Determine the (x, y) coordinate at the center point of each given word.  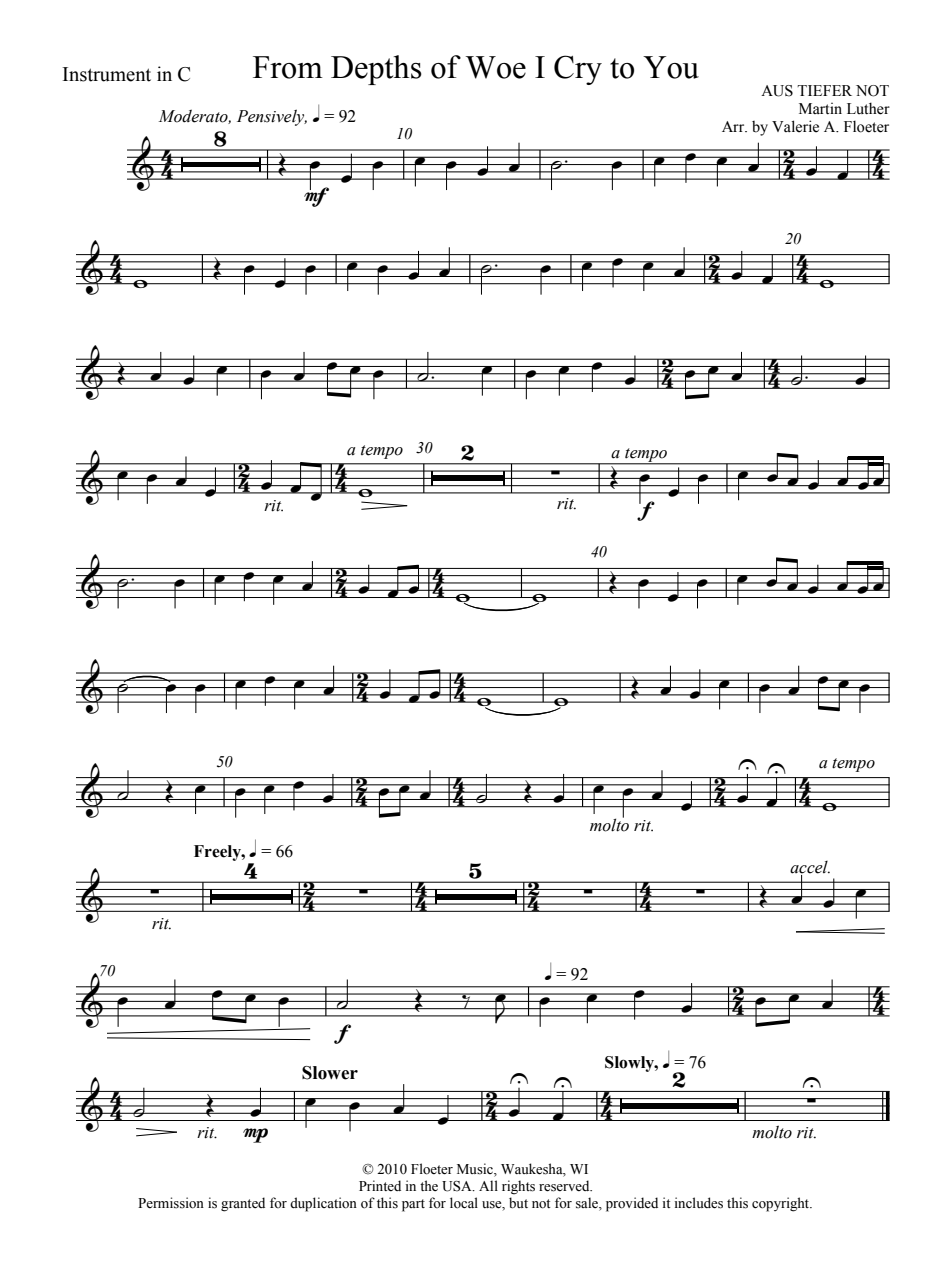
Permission (171, 1203)
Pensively (272, 117)
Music (476, 1170)
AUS (777, 91)
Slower (330, 1073)
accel (810, 867)
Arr (734, 126)
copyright (782, 1204)
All (488, 1185)
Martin (820, 108)
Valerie (795, 126)
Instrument (107, 74)
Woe (496, 67)
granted (243, 1204)
